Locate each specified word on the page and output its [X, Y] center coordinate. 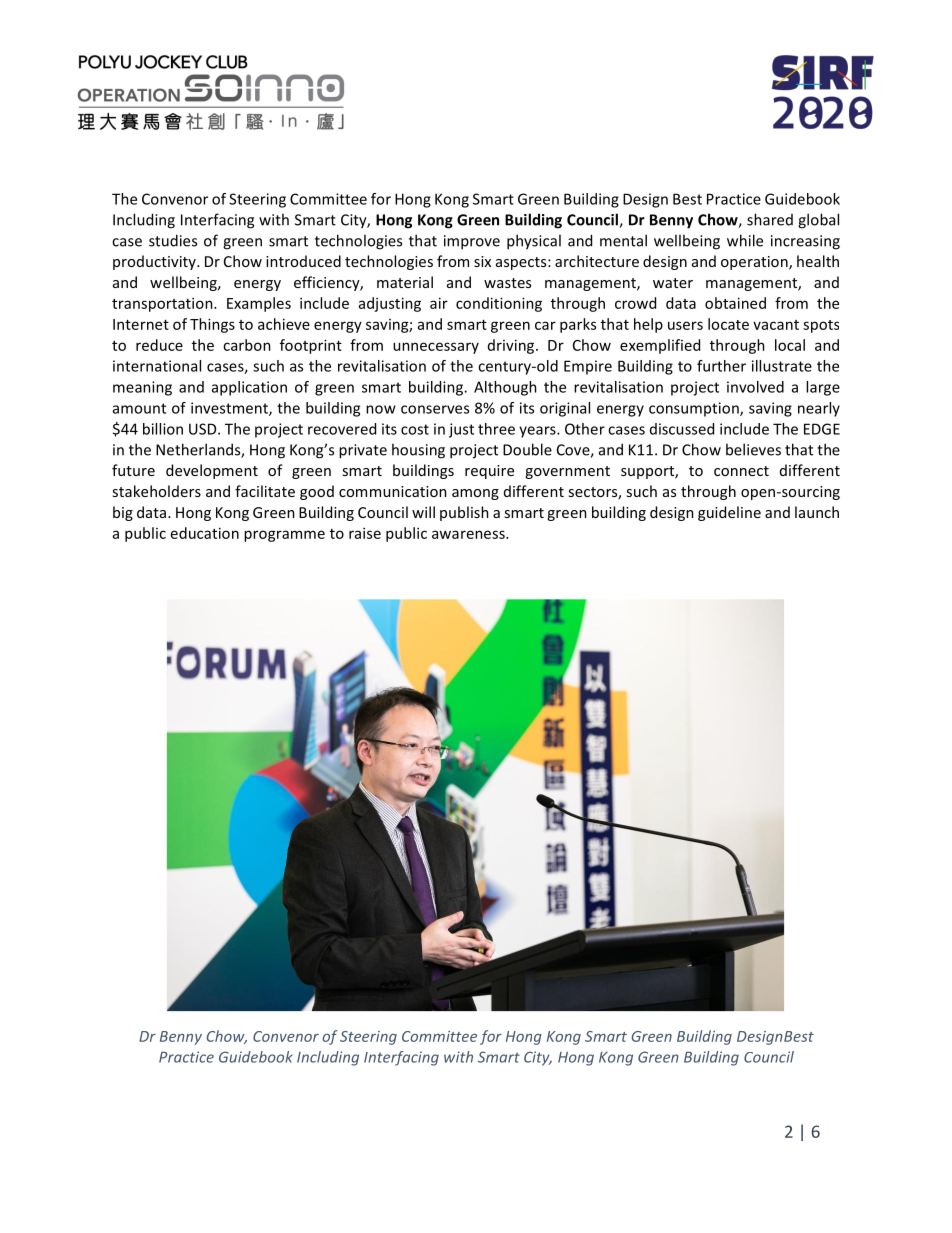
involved [755, 387]
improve [472, 242]
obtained [735, 303]
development [212, 471]
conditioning [499, 304]
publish [464, 513]
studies [173, 240]
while [745, 240]
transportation [163, 304]
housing [418, 451]
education [205, 533]
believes [753, 449]
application [249, 388]
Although [505, 388]
